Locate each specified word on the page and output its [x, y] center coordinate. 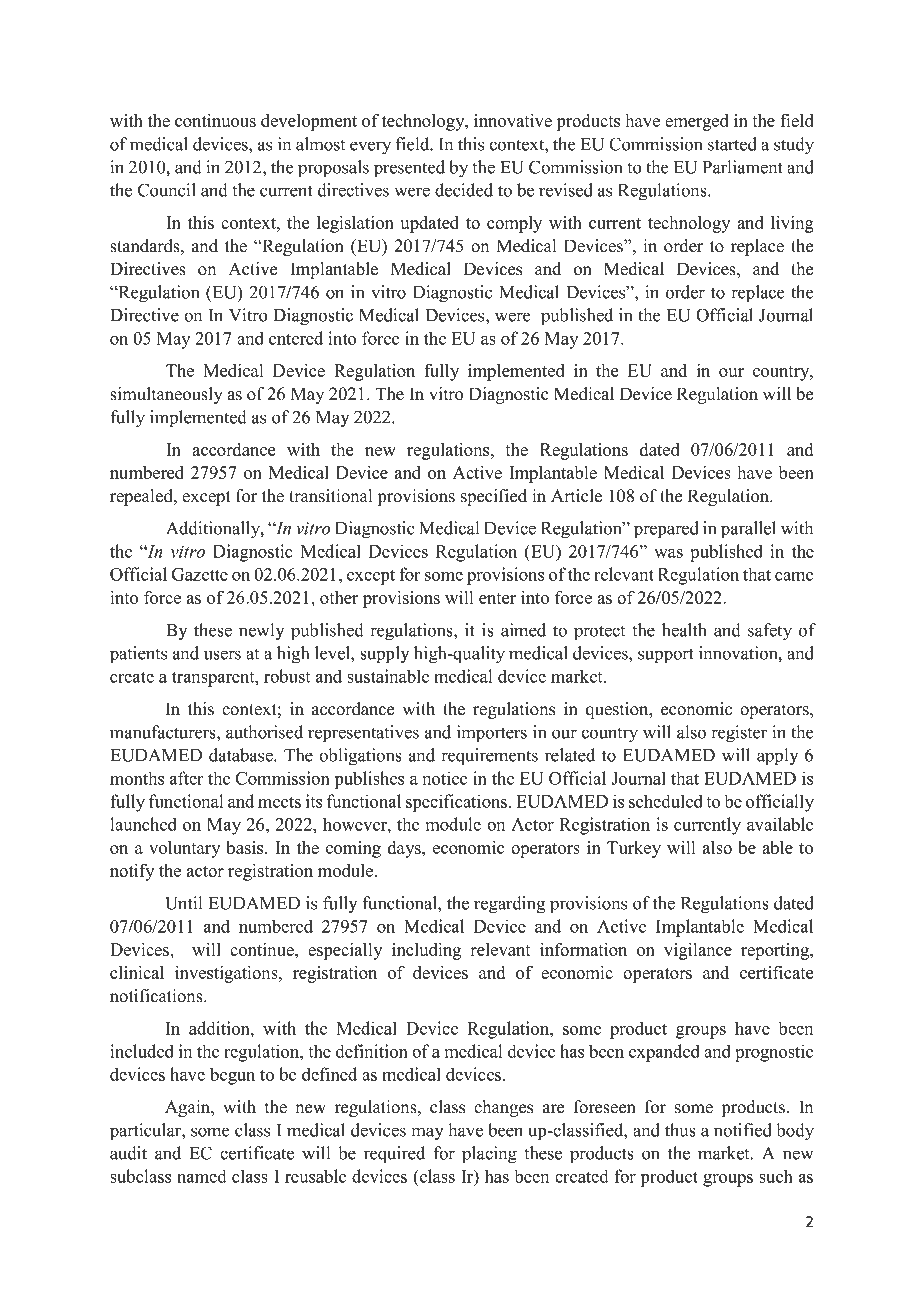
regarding [509, 905]
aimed [523, 630]
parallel [748, 530]
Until [183, 903]
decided [464, 190]
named [201, 1176]
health [684, 630]
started [732, 144]
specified [494, 497]
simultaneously [166, 395]
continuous [215, 120]
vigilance [698, 951]
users [222, 655]
